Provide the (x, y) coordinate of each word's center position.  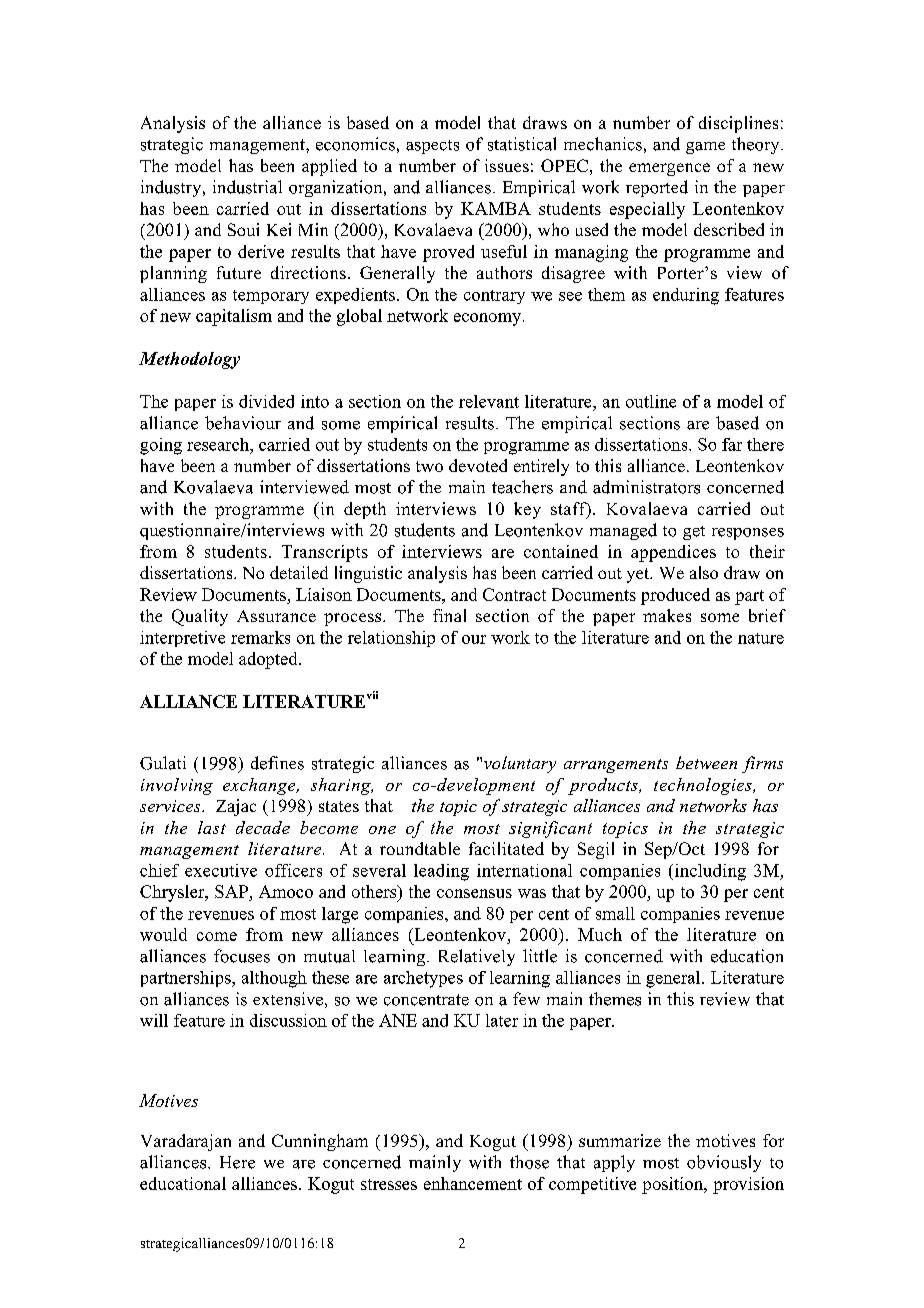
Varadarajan (186, 1142)
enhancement (473, 1183)
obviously (724, 1163)
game (705, 148)
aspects (432, 147)
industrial (247, 187)
